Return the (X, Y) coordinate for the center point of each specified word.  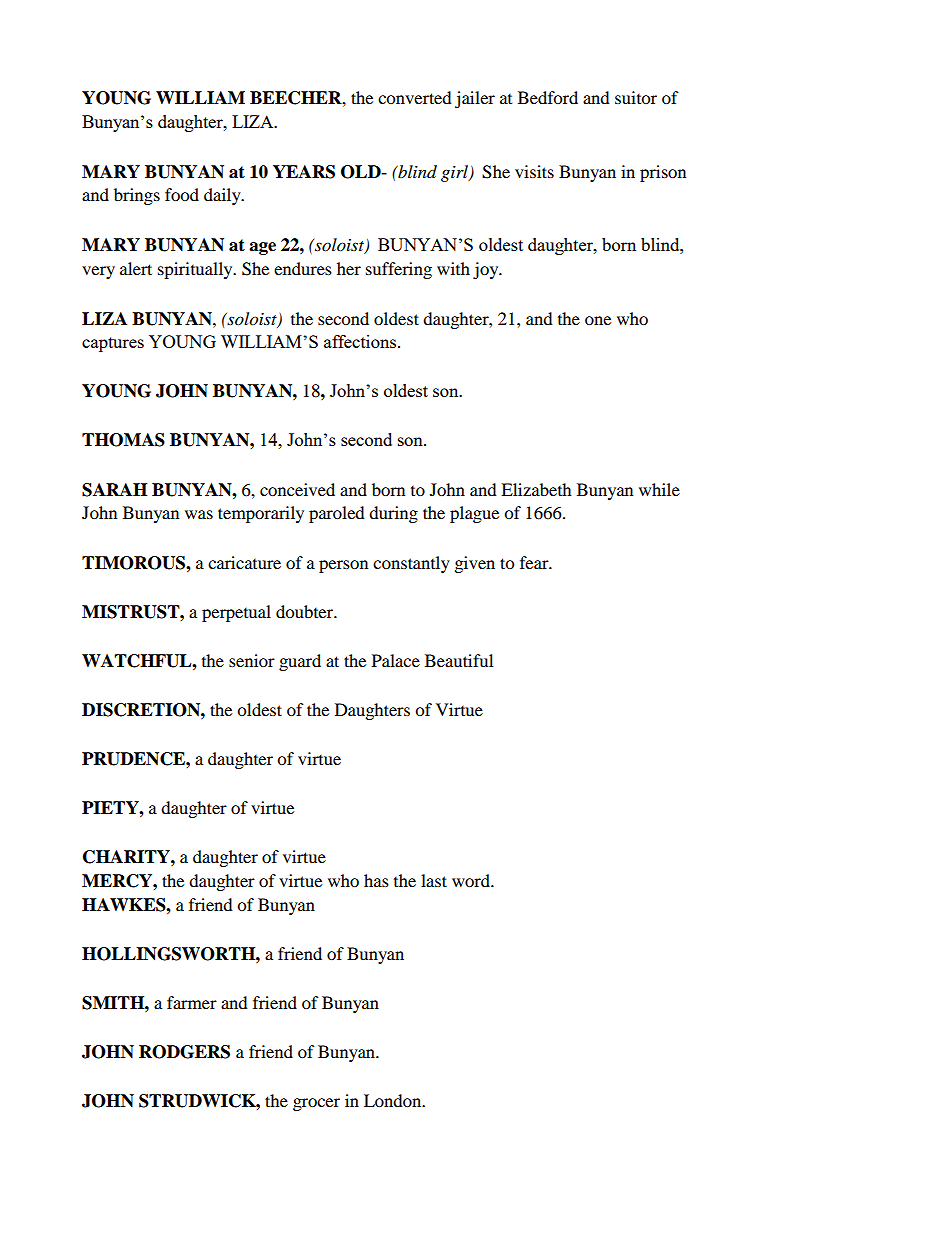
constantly (411, 564)
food (182, 194)
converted (415, 97)
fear (535, 562)
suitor (636, 97)
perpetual (236, 613)
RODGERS (184, 1052)
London (394, 1100)
